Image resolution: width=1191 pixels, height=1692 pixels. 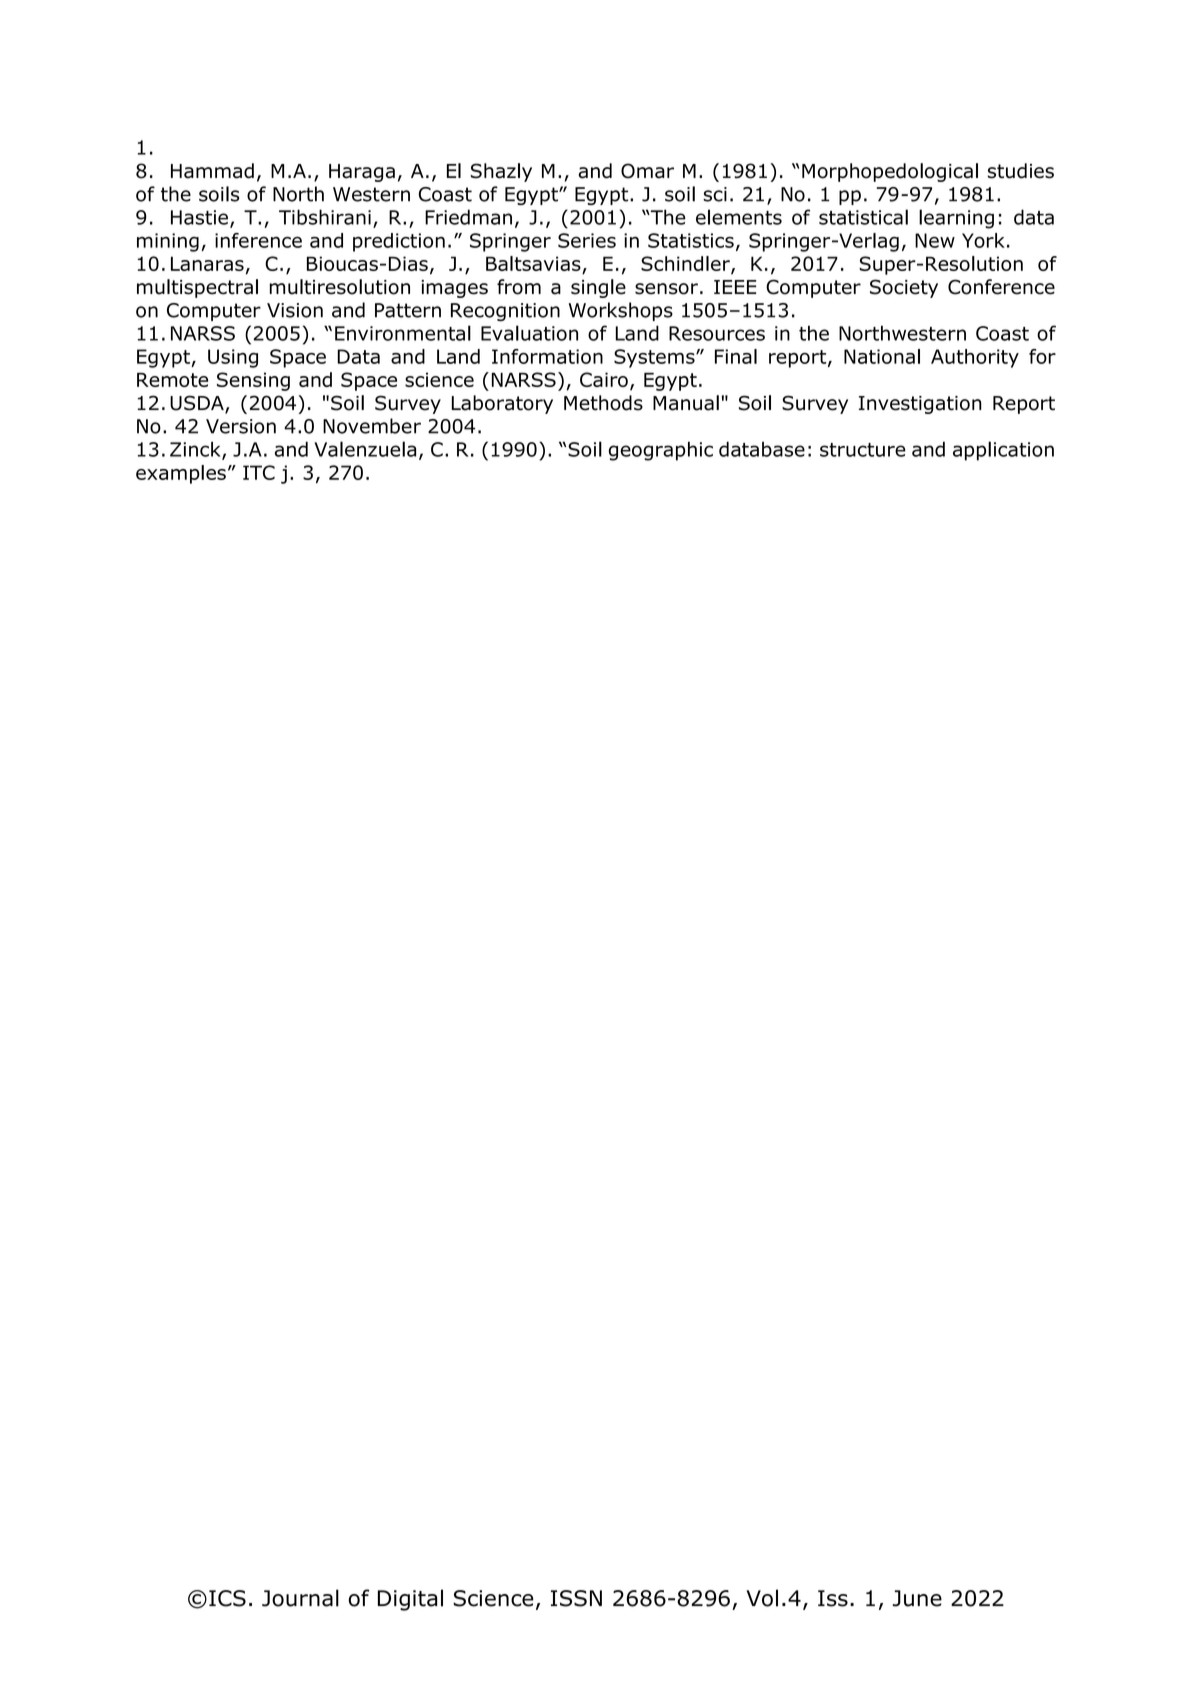 I want to click on ISSN, so click(x=576, y=1598).
